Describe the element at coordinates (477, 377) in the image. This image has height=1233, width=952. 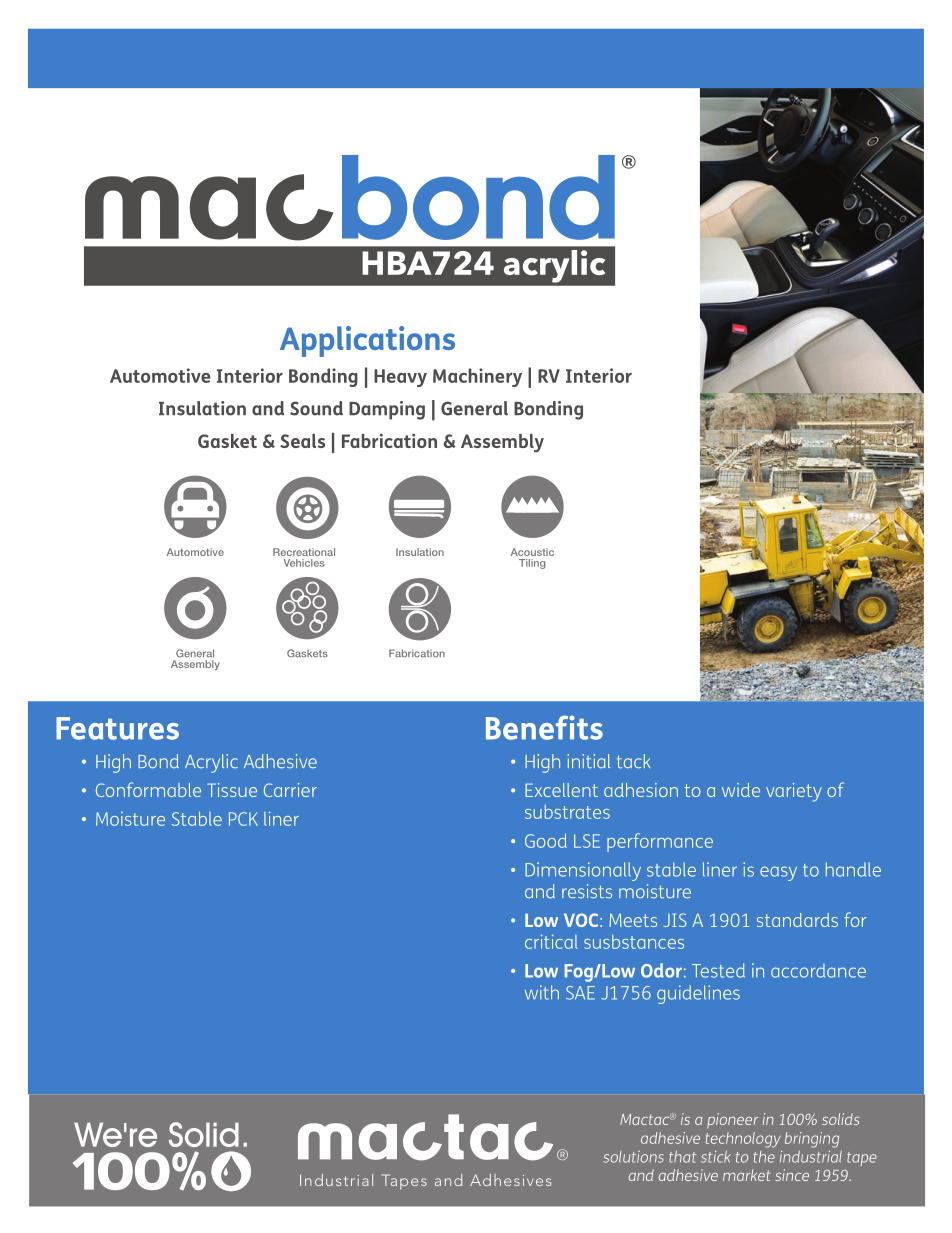
I see `Machinery` at that location.
